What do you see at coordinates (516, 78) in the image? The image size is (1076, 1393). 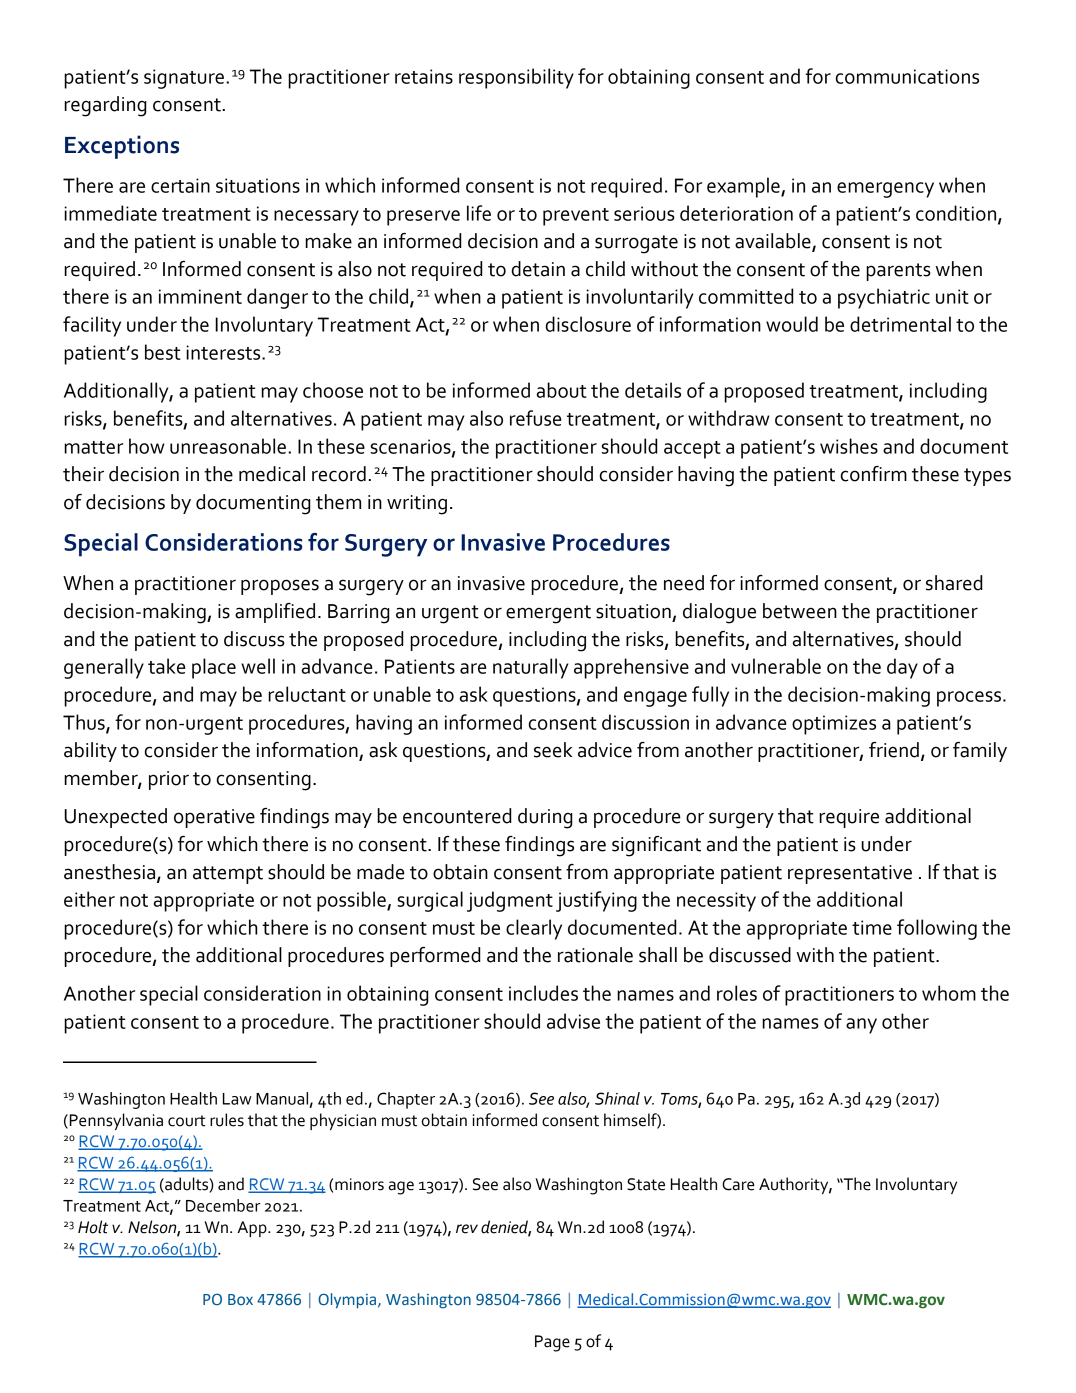 I see `responsibility` at bounding box center [516, 78].
